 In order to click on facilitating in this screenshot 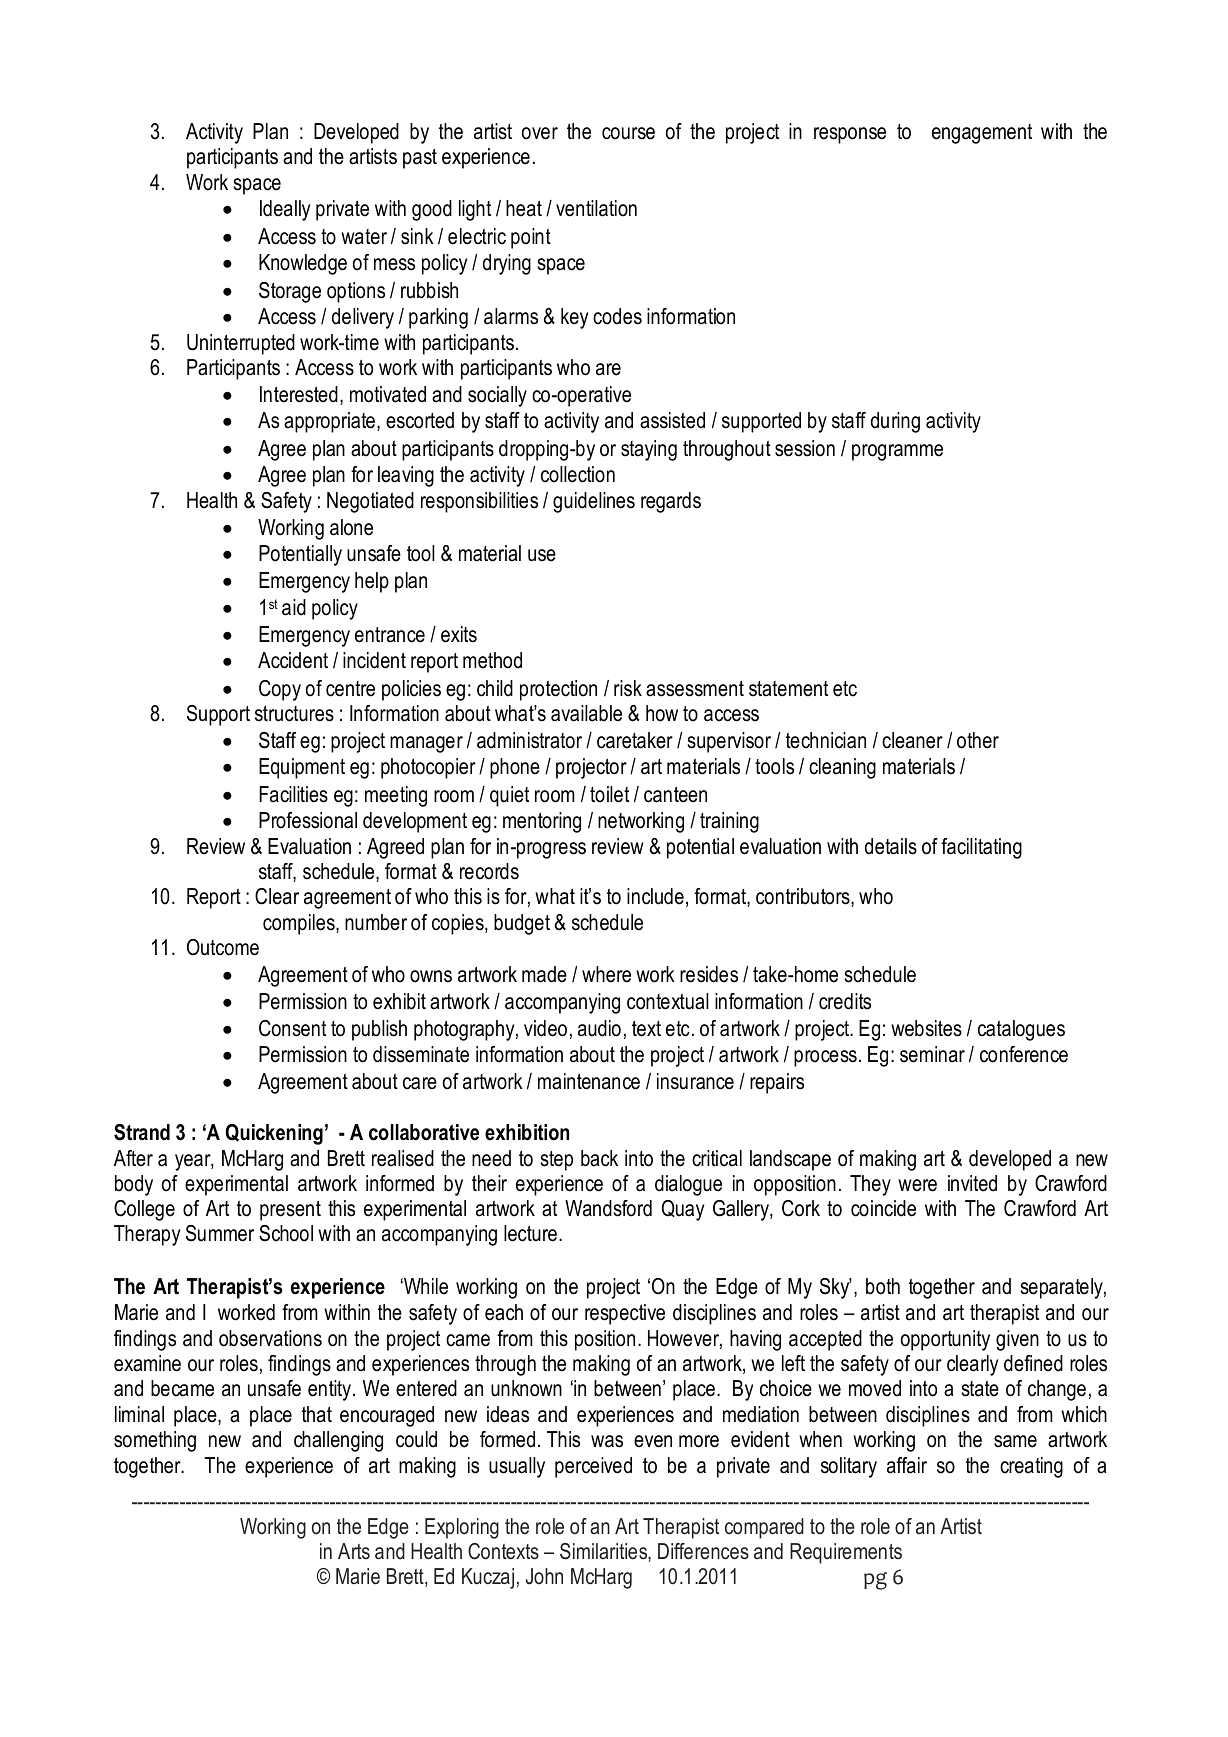, I will do `click(981, 848)`.
